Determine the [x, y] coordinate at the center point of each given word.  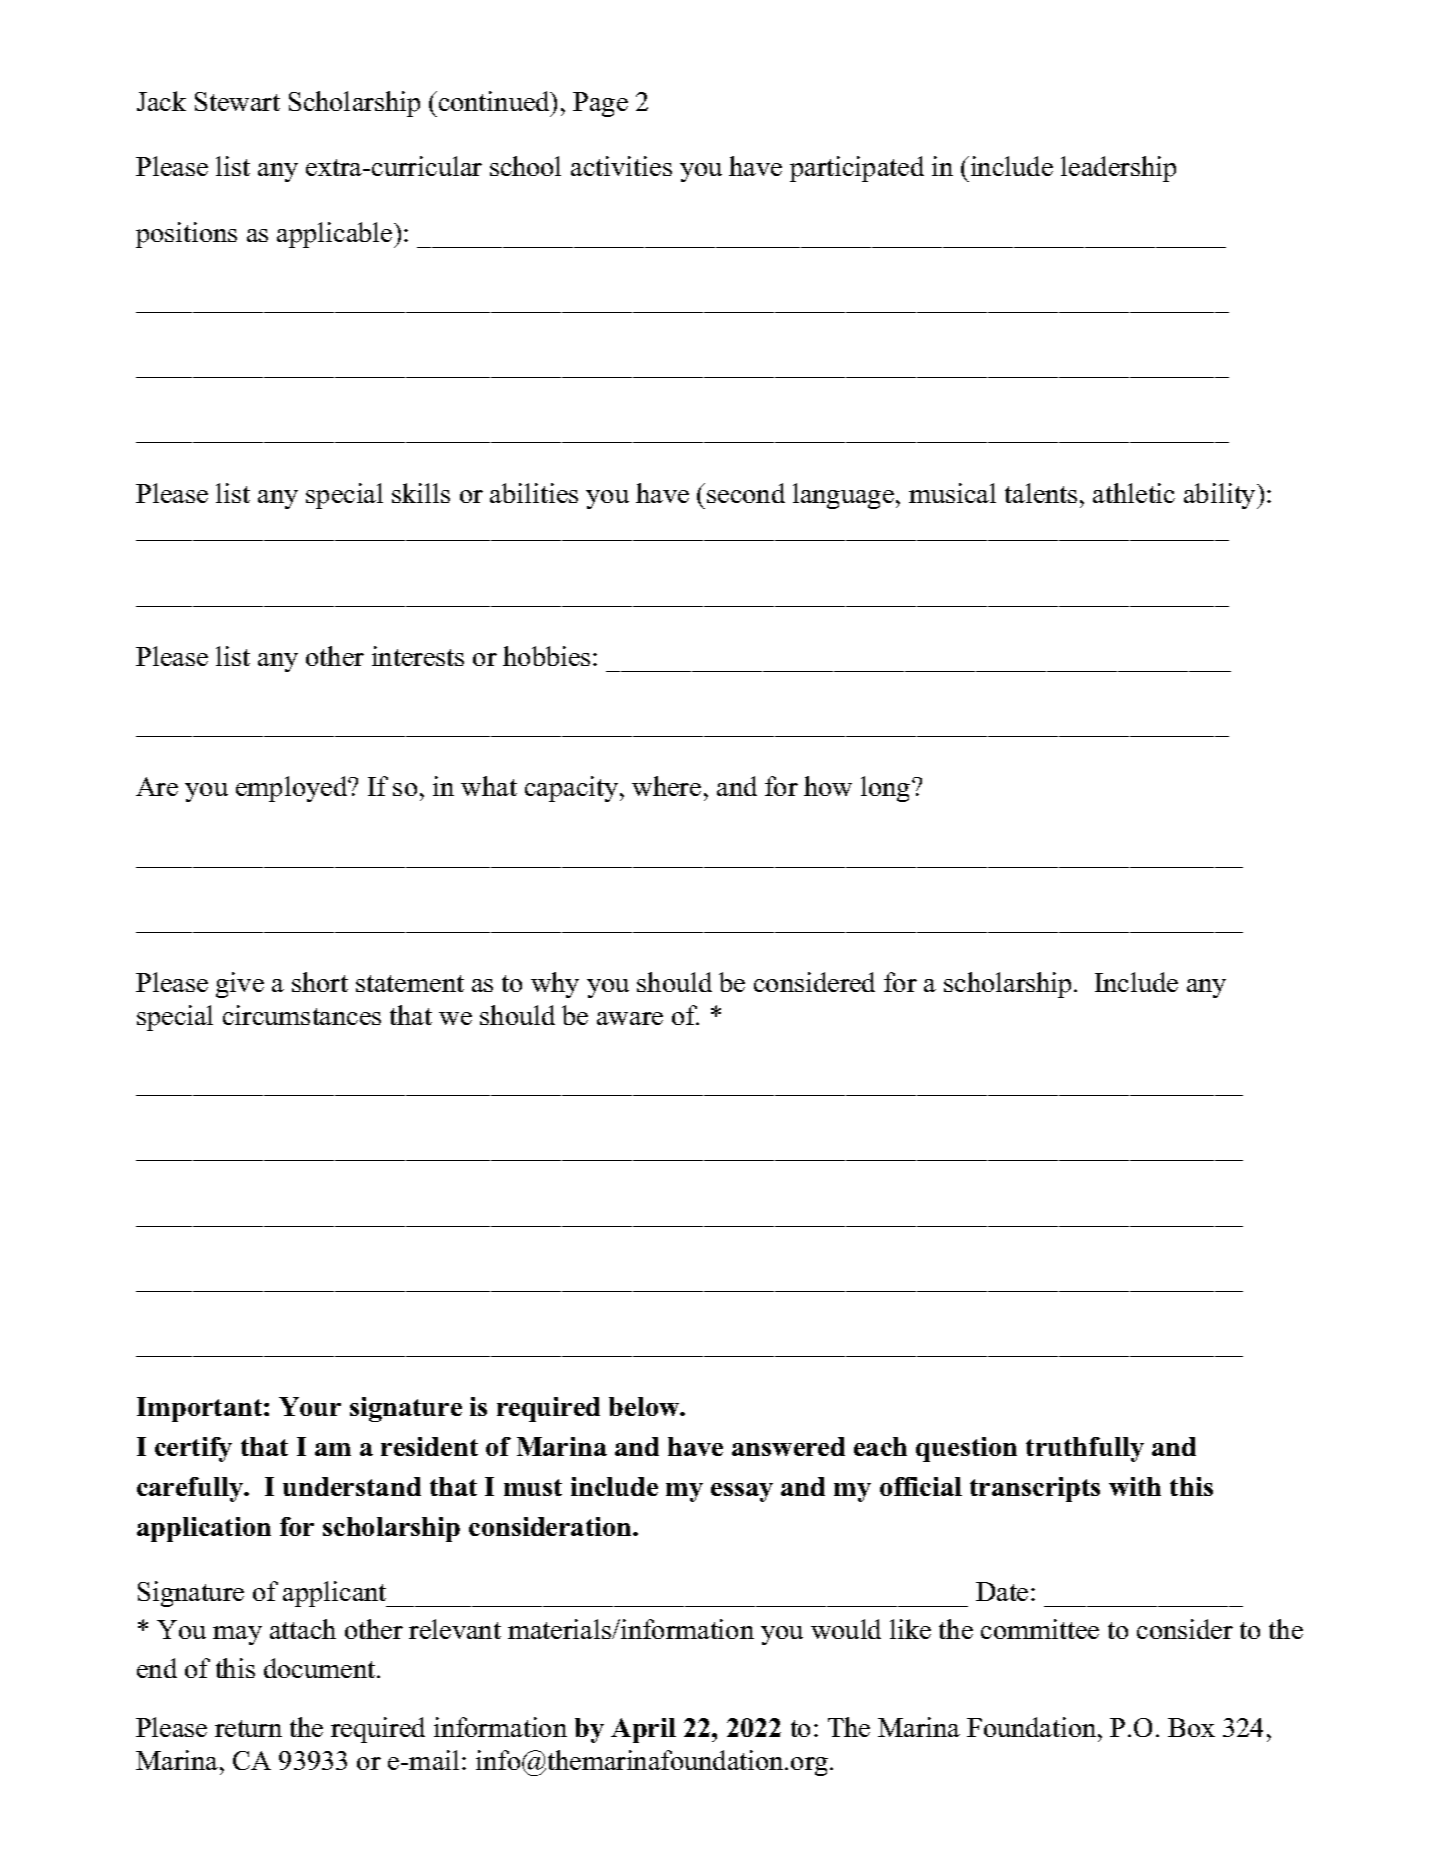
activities [621, 166]
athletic [1134, 493]
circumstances [302, 1015]
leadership [1118, 169]
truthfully [1085, 1449]
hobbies [546, 656]
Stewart [237, 101]
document [321, 1668]
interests [418, 656]
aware [630, 1018]
